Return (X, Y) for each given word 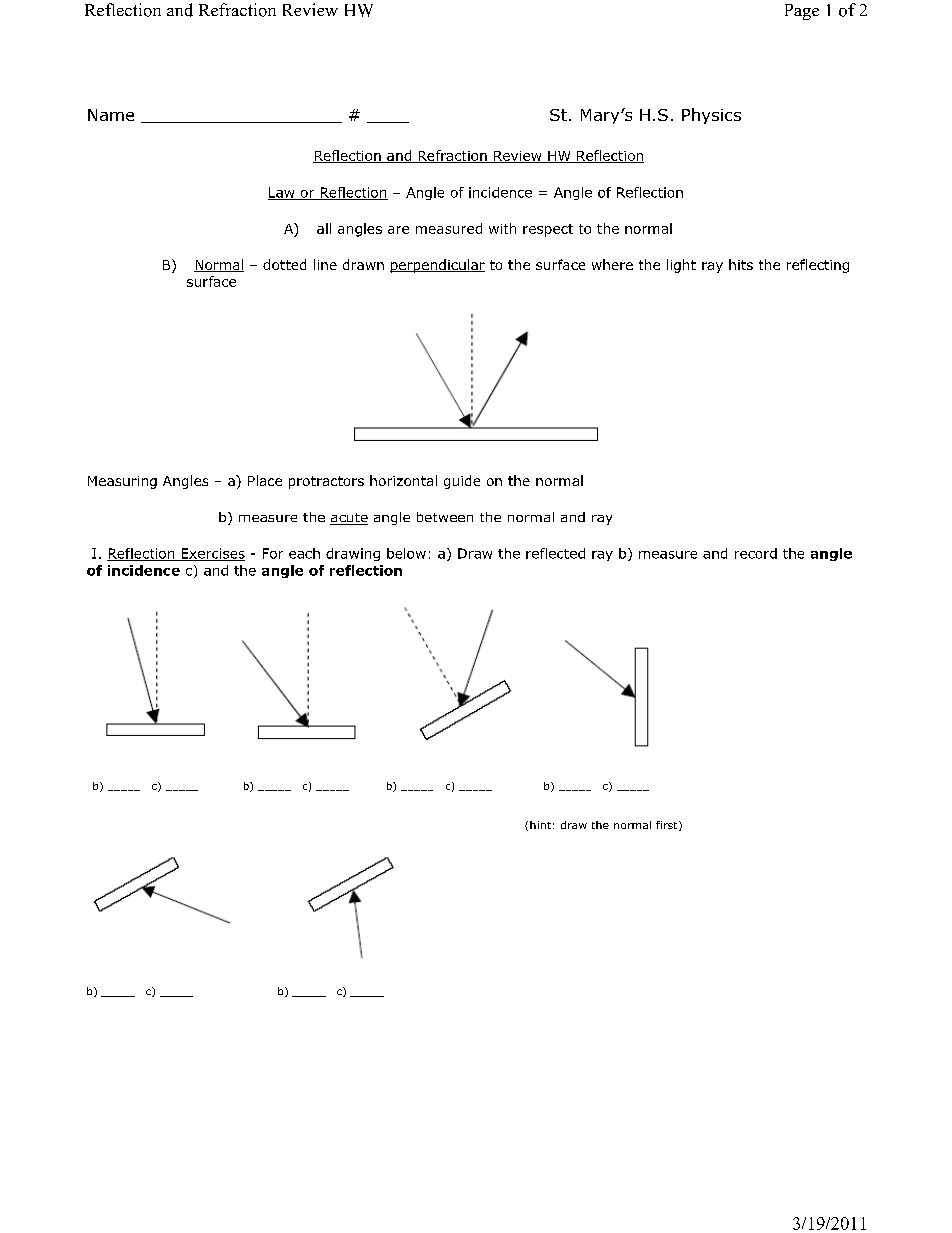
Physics (711, 116)
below (406, 553)
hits (741, 264)
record (756, 553)
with (502, 228)
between (445, 517)
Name (111, 115)
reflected (555, 553)
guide (462, 482)
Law (282, 193)
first (668, 826)
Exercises (212, 554)
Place (265, 480)
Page (802, 12)
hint (540, 825)
